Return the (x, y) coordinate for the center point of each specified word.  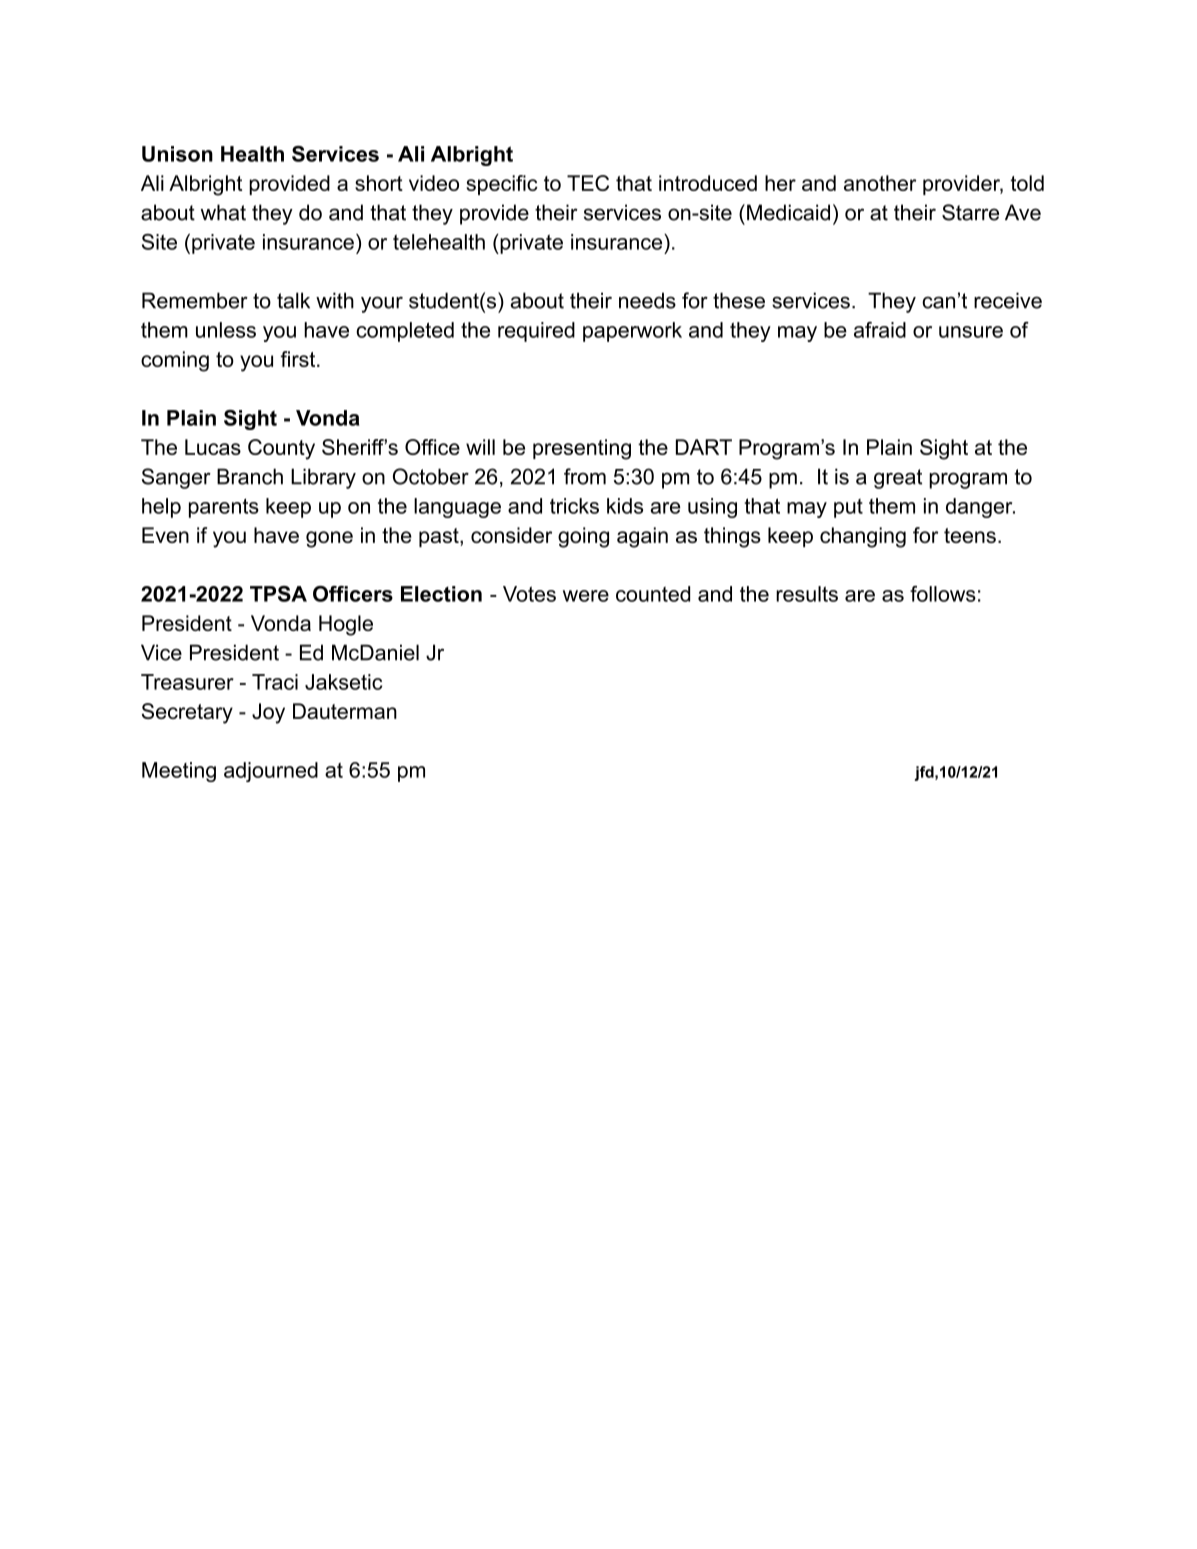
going (583, 537)
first (299, 359)
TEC (588, 183)
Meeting (179, 772)
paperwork (632, 332)
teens (970, 535)
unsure (971, 332)
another (880, 183)
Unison (177, 154)
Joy (268, 713)
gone (329, 539)
